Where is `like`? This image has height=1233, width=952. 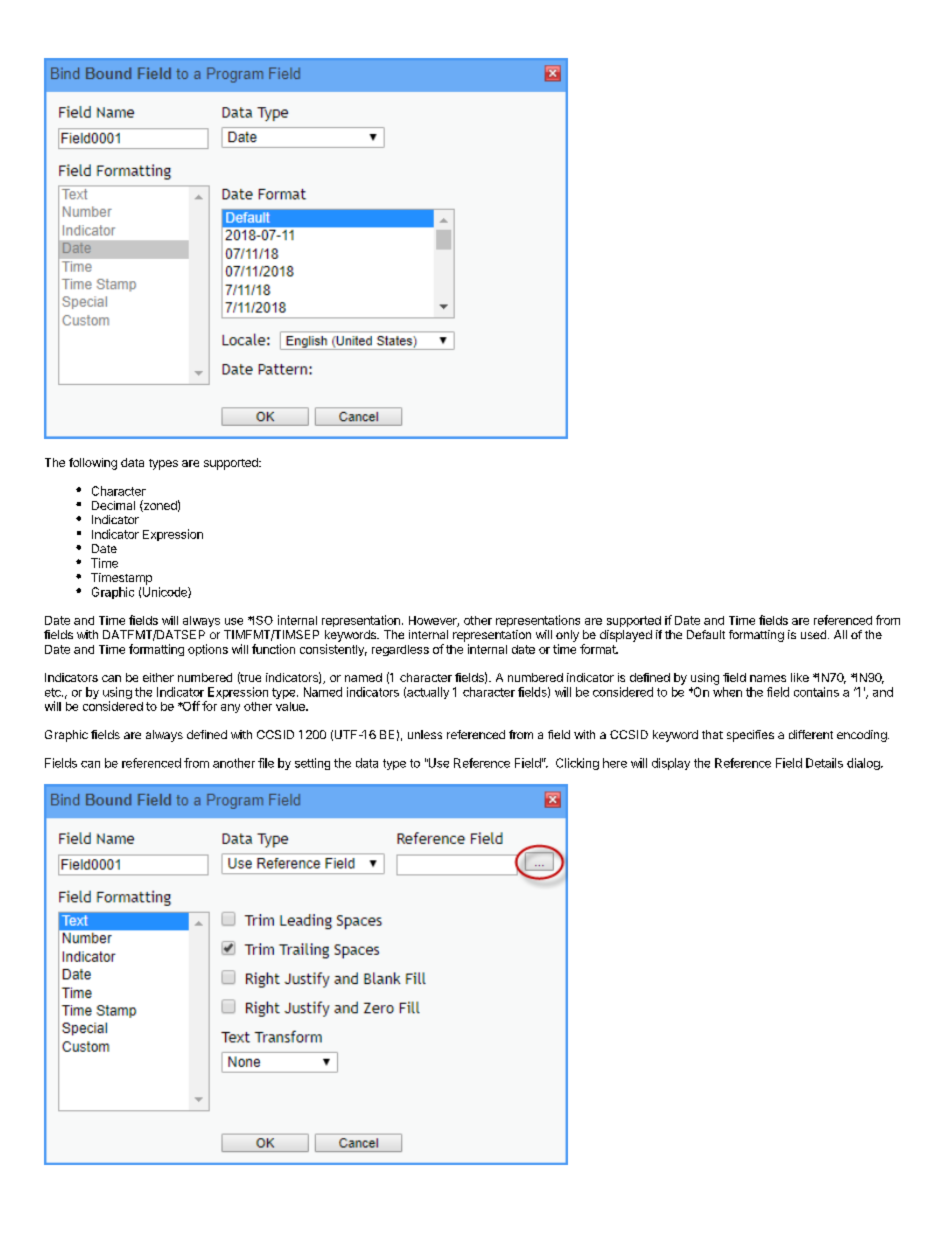 like is located at coordinates (800, 677).
